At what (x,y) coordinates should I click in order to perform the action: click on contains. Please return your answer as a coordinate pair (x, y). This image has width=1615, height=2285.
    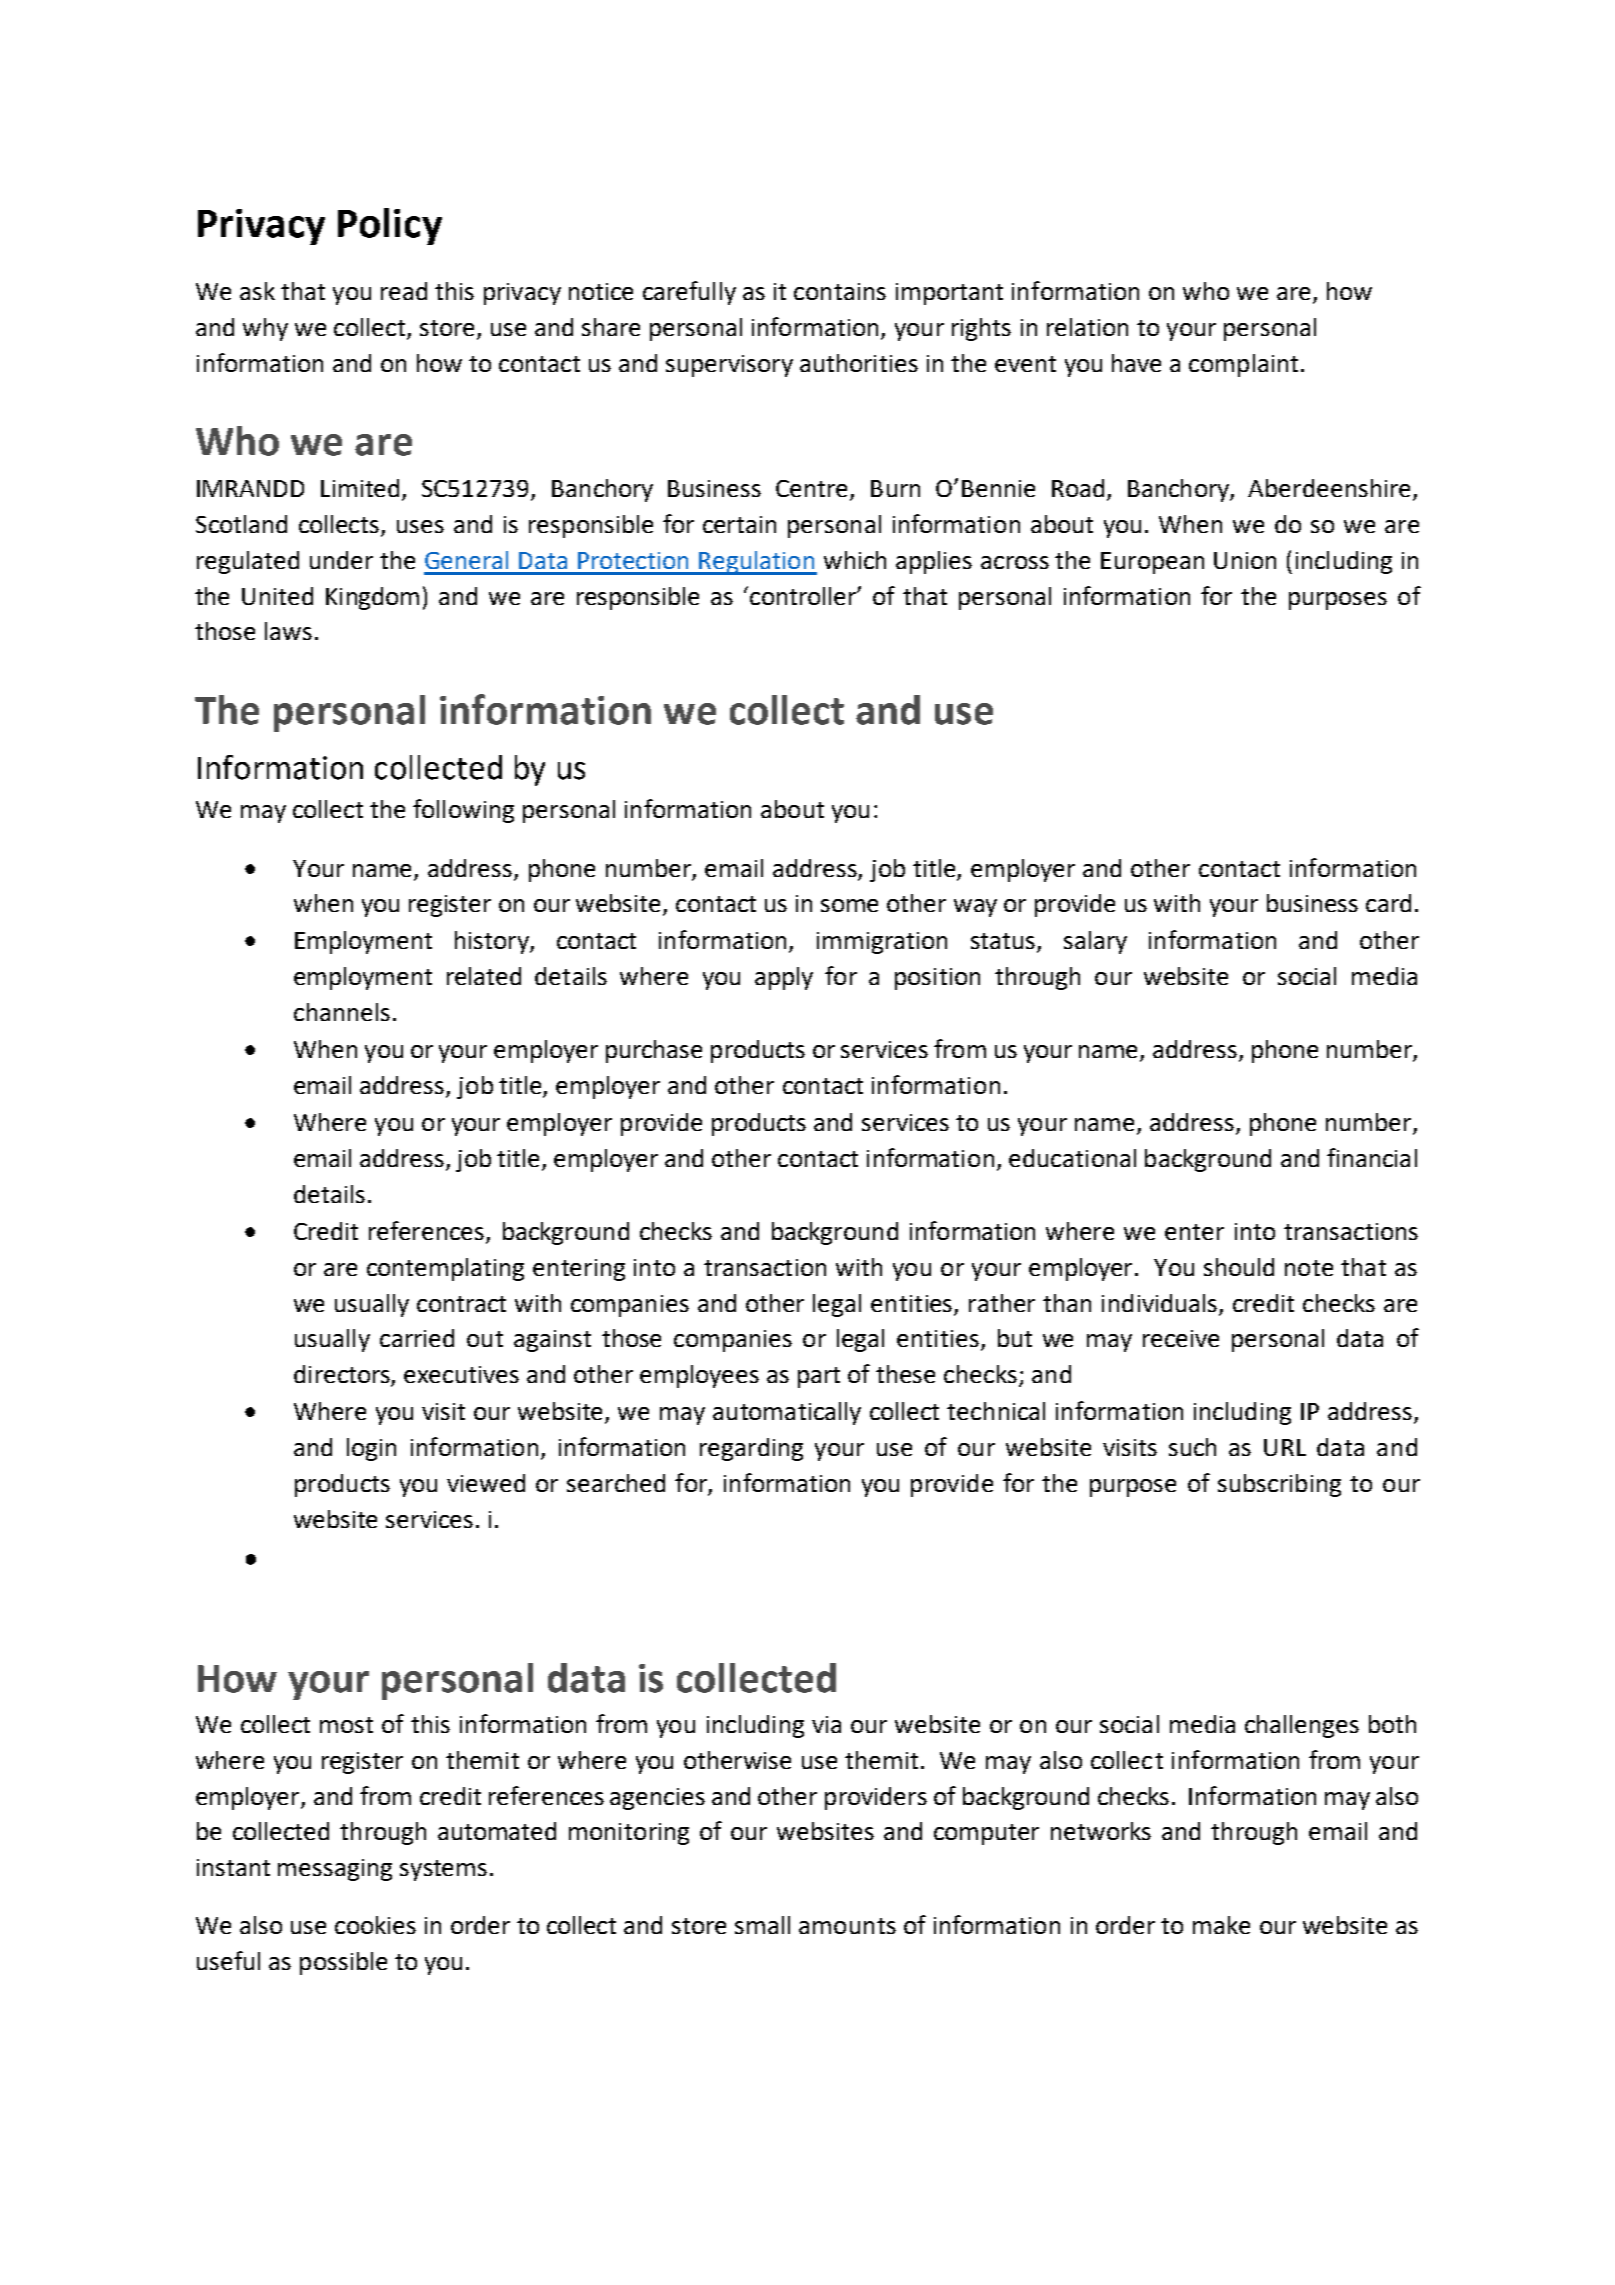
    Looking at the image, I should click on (840, 291).
